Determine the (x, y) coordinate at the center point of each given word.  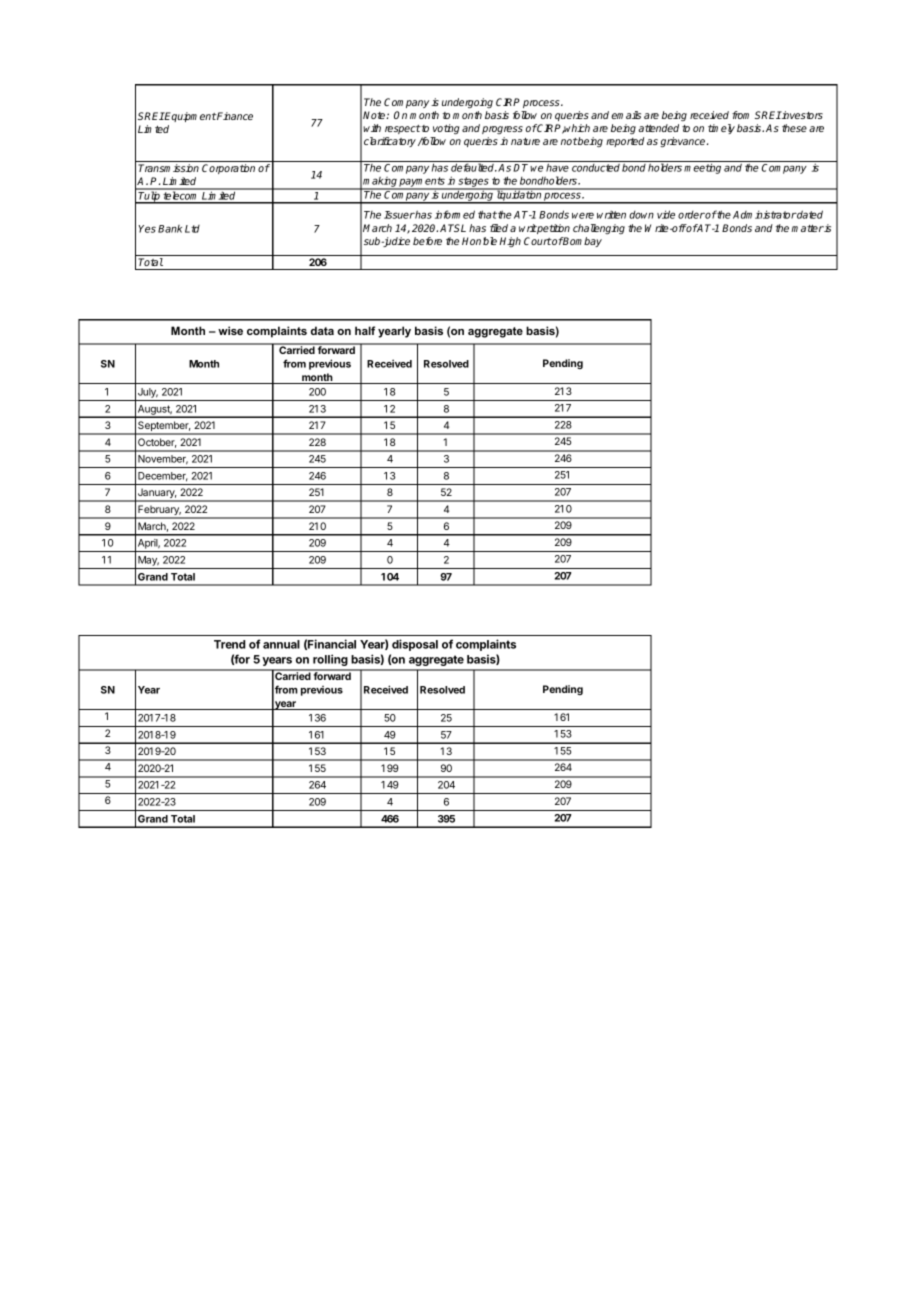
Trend (229, 644)
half (365, 330)
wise (230, 330)
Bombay (582, 242)
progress (502, 130)
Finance (234, 116)
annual (281, 644)
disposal (415, 645)
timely (721, 129)
